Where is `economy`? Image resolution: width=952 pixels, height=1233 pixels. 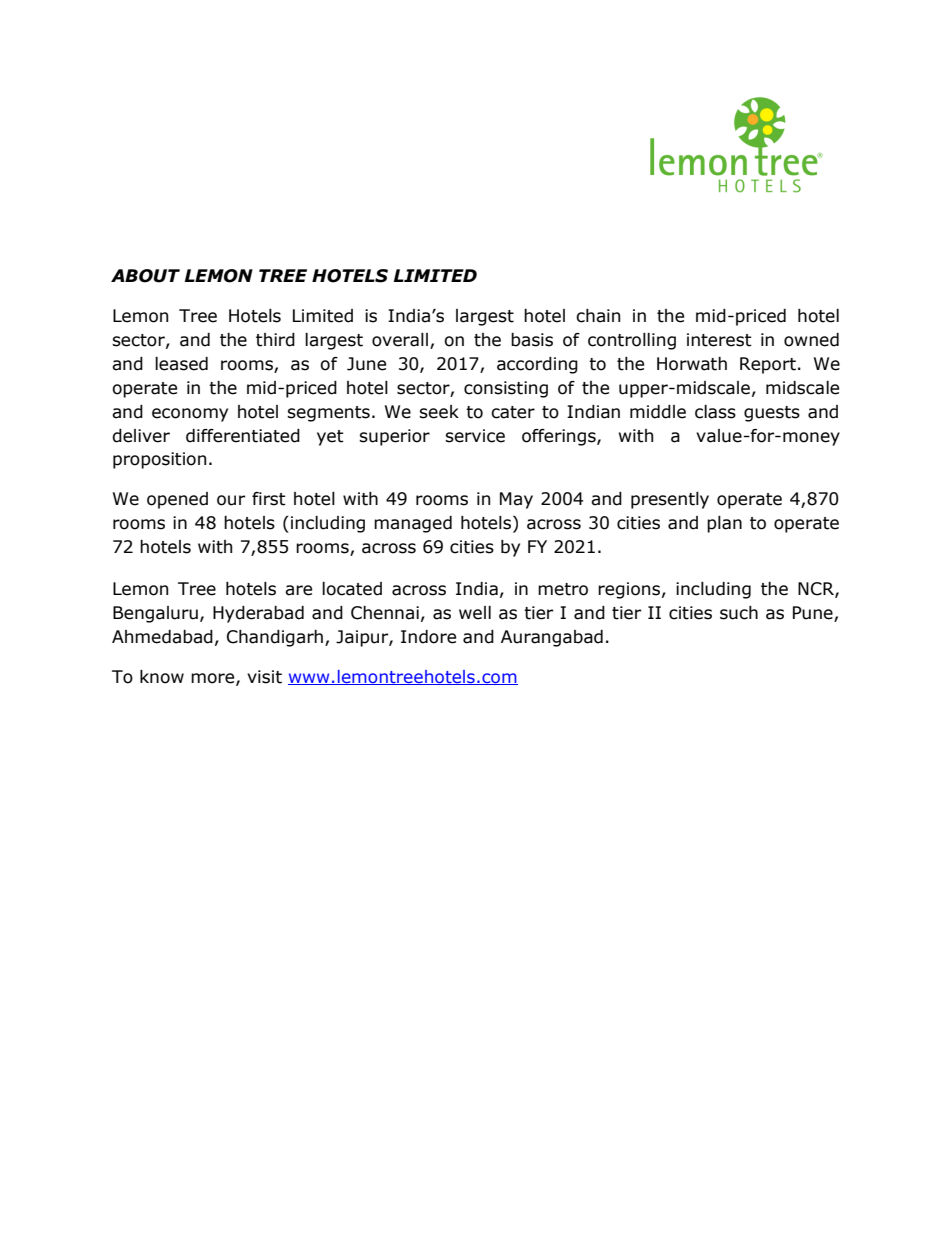
economy is located at coordinates (190, 415).
